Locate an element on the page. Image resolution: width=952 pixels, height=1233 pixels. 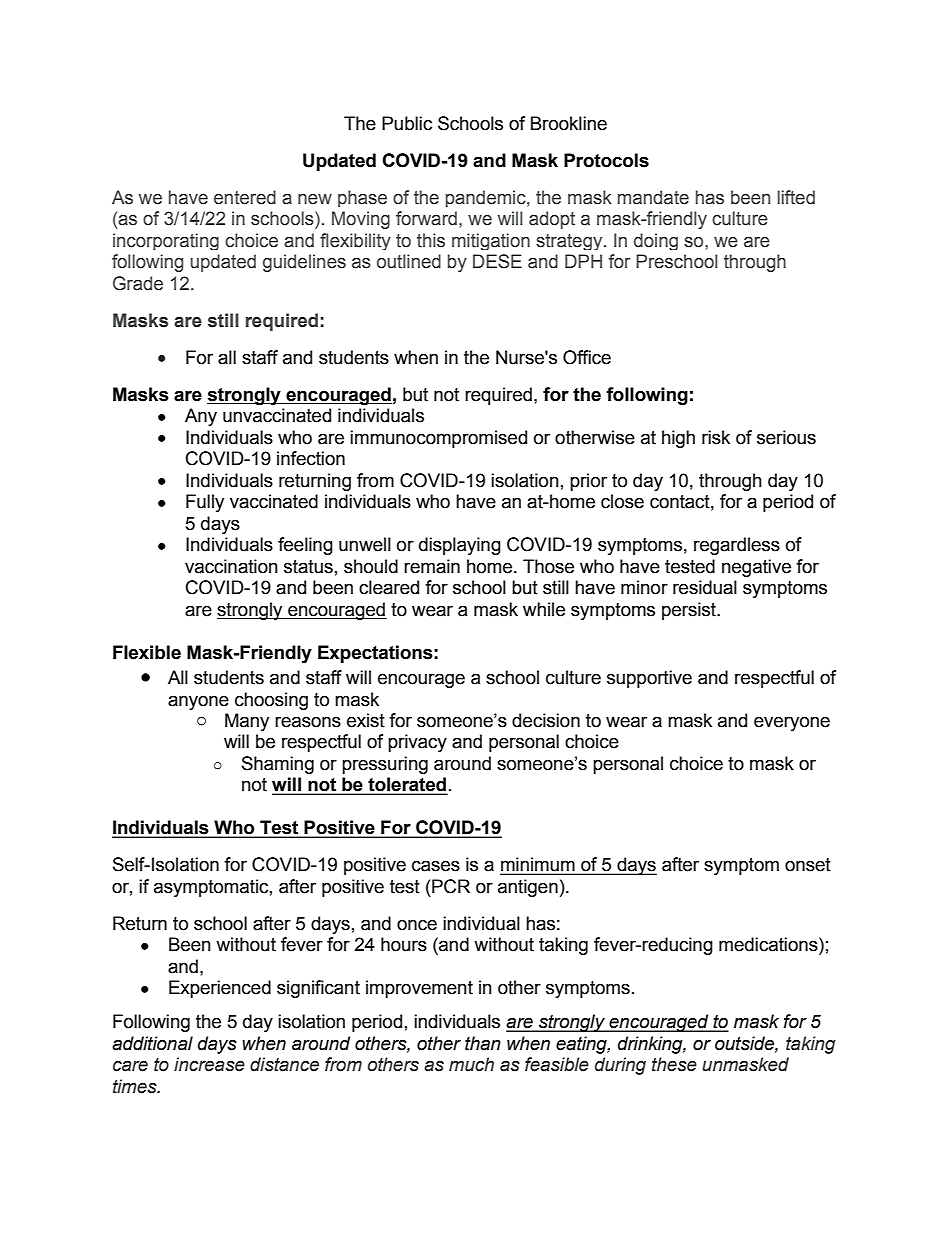
remain is located at coordinates (432, 566).
